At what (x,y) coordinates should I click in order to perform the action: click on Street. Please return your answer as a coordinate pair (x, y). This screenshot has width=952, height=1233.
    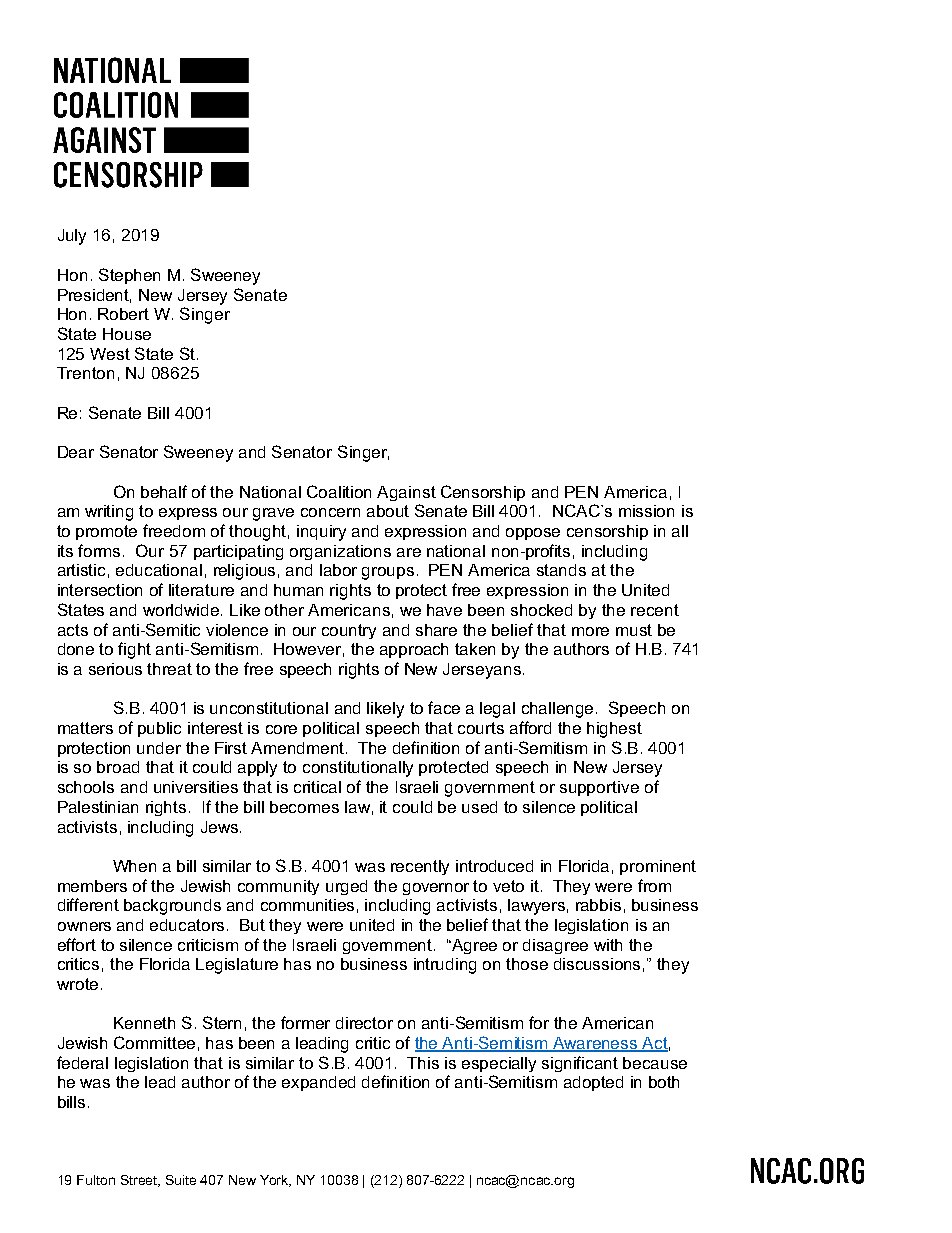
    Looking at the image, I should click on (140, 1181).
